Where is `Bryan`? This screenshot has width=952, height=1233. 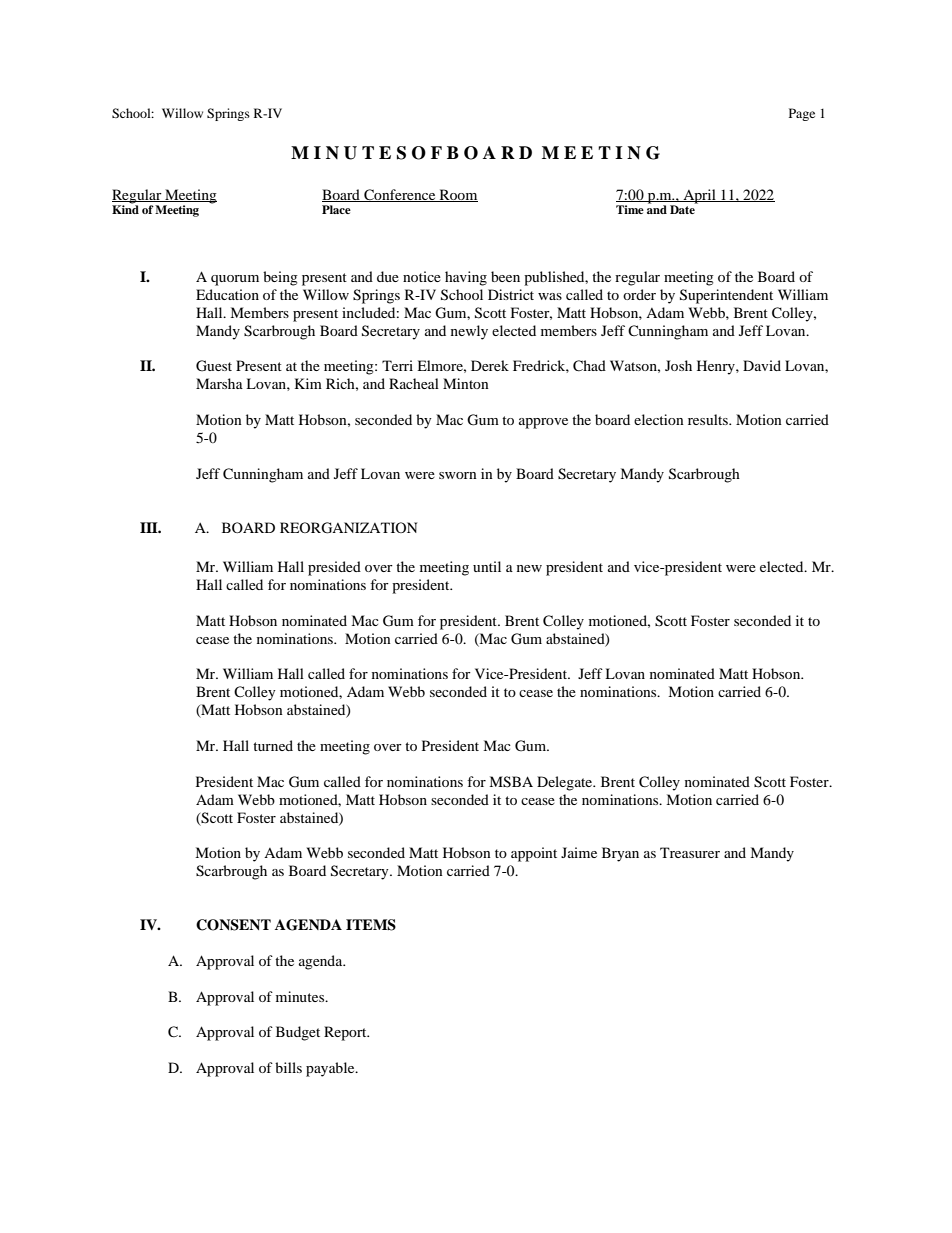
Bryan is located at coordinates (620, 854).
